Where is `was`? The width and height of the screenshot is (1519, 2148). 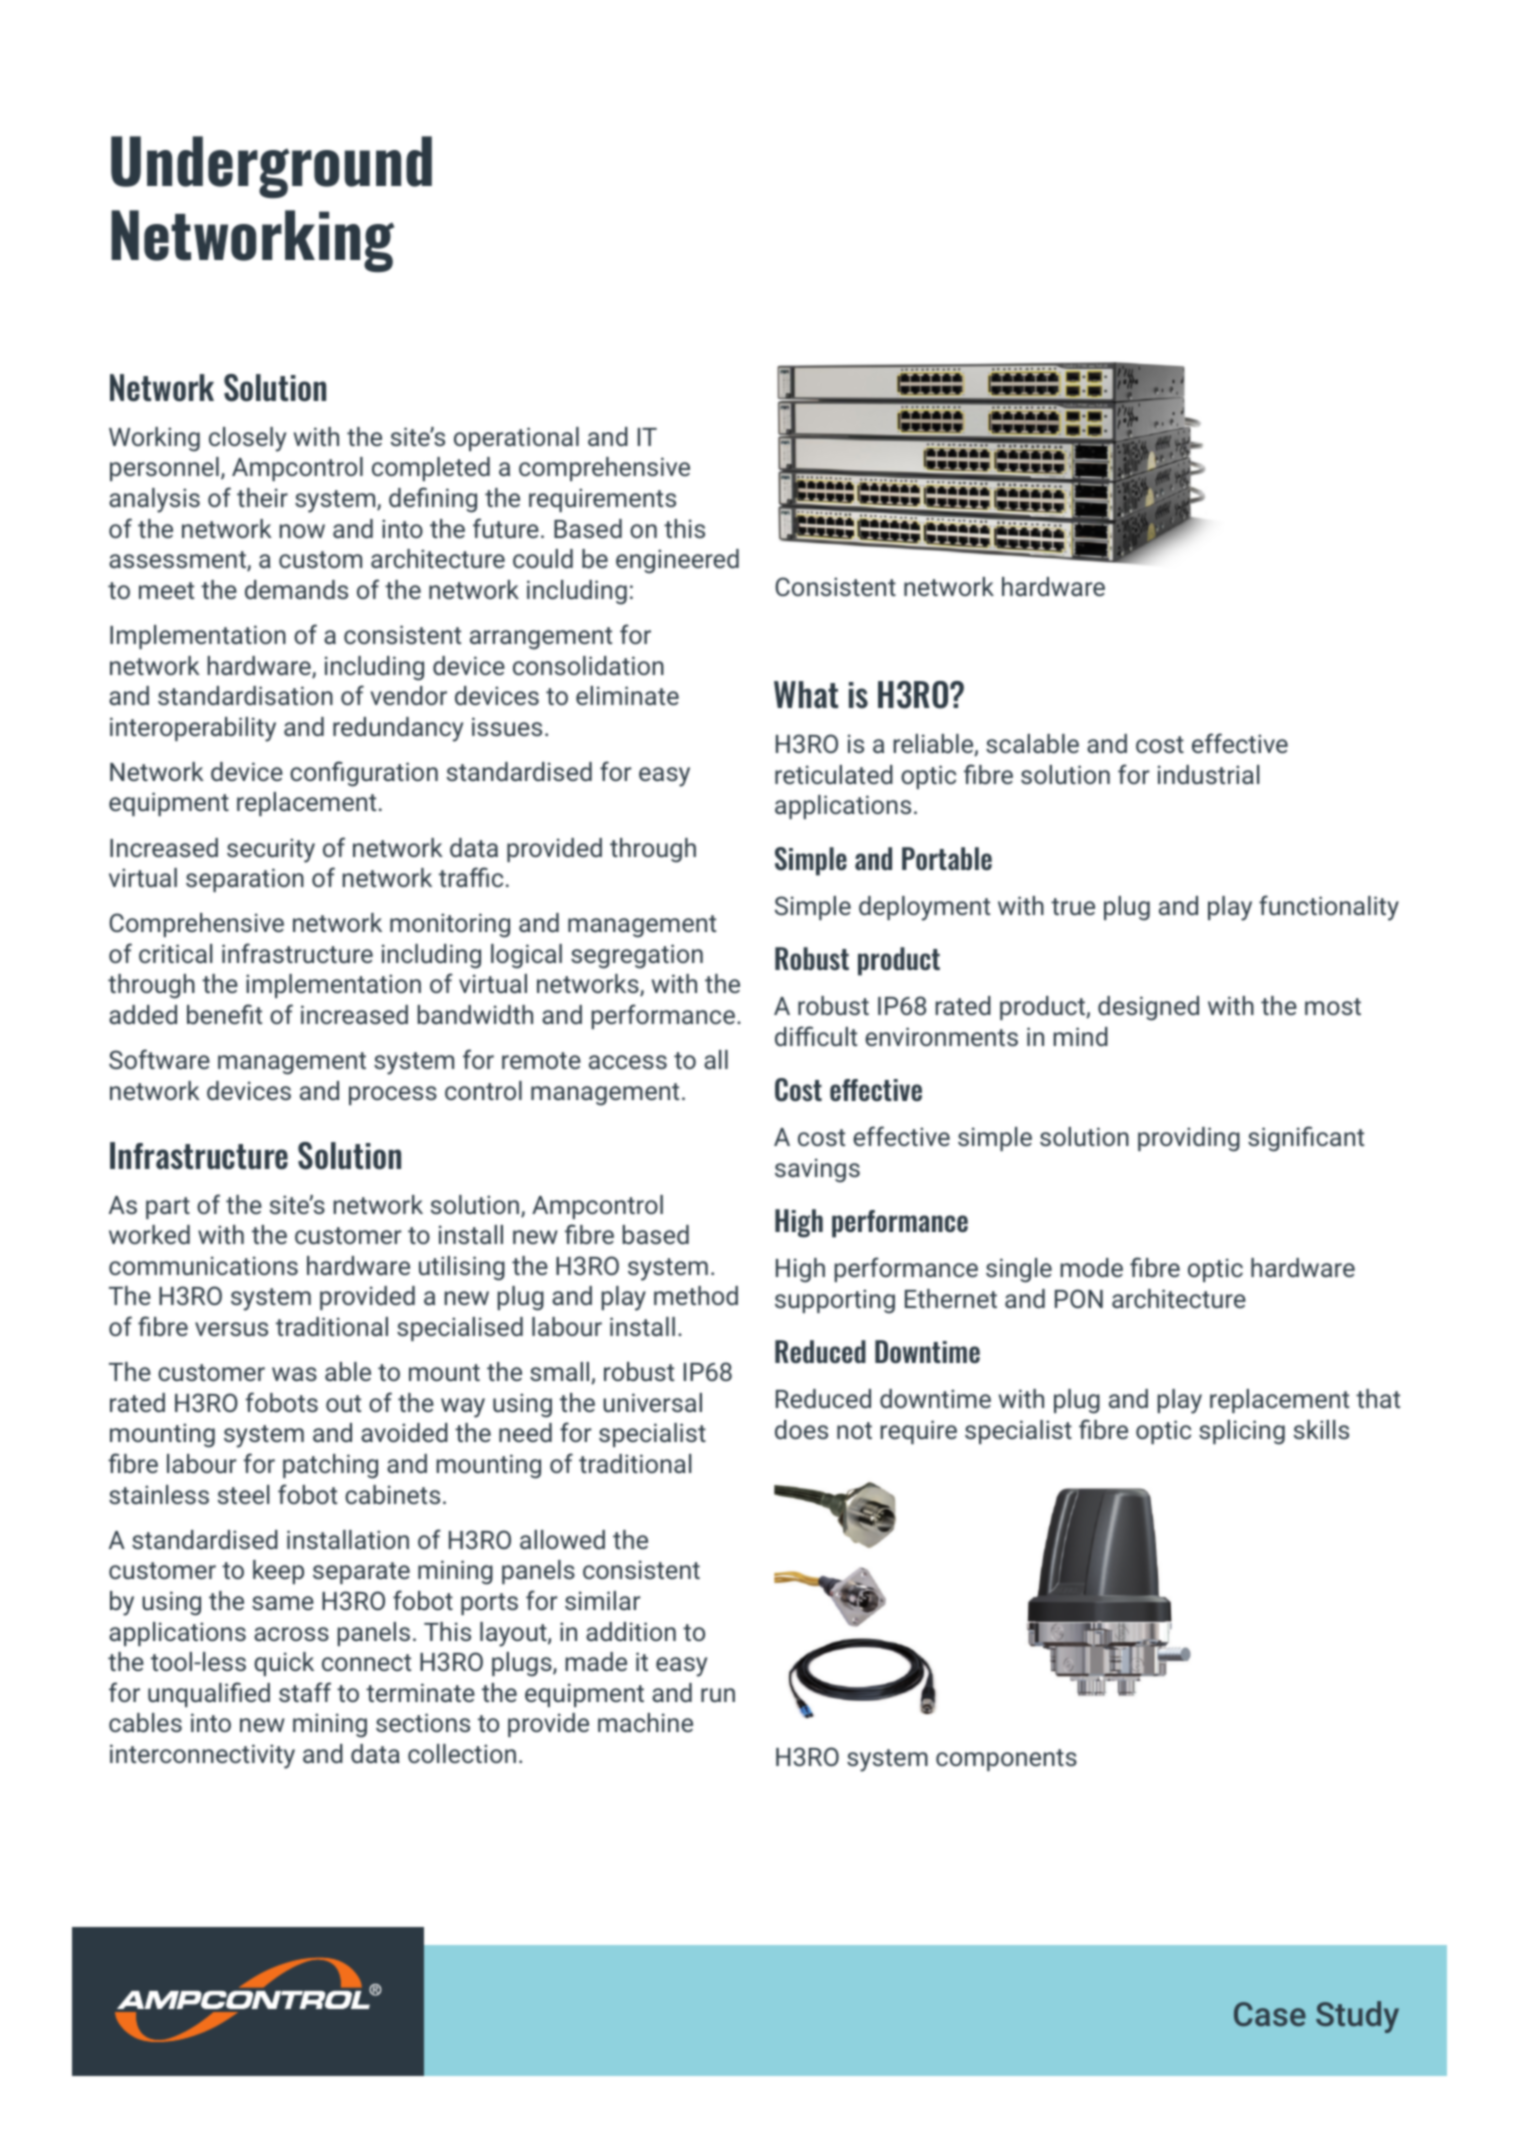 was is located at coordinates (294, 1374).
